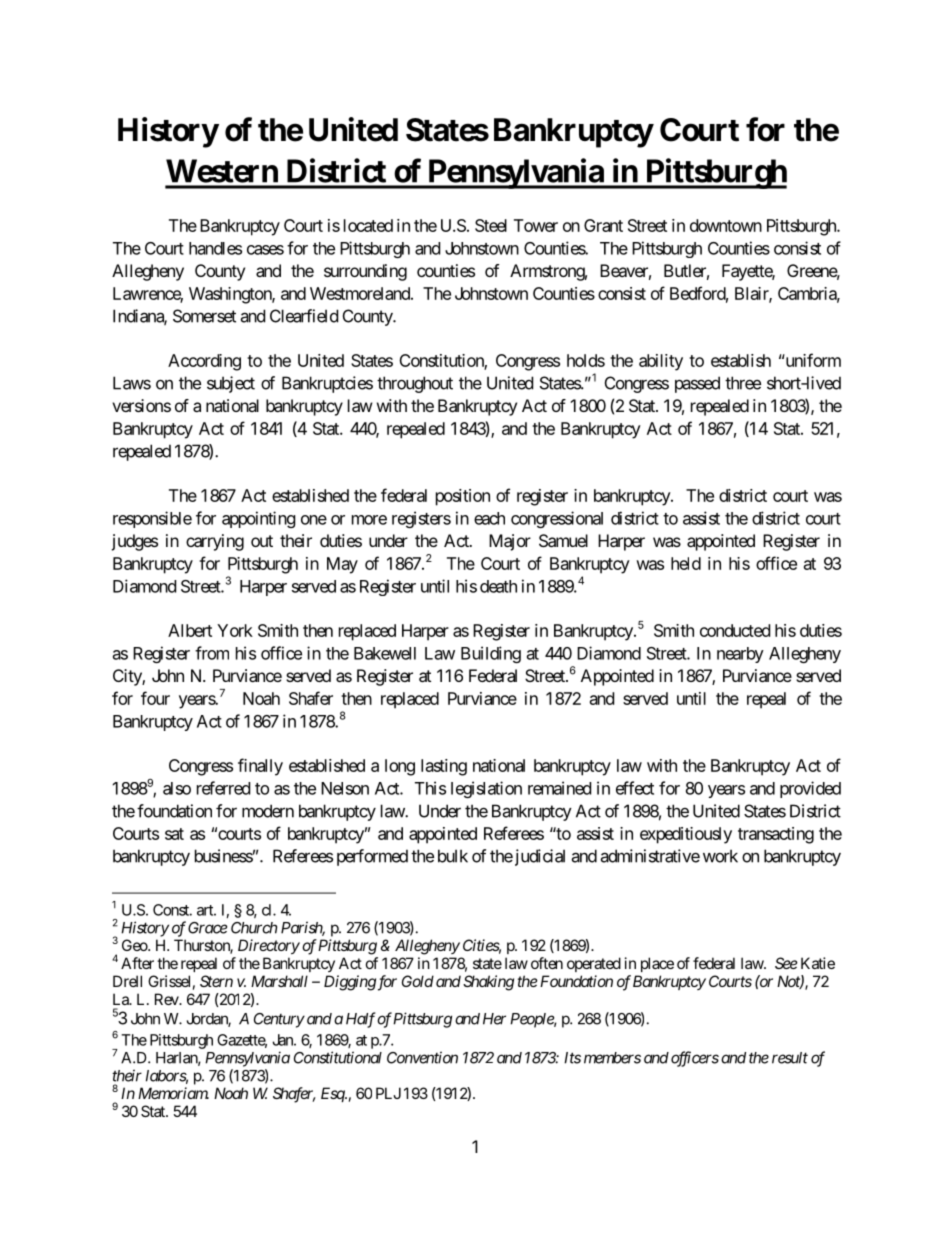 The image size is (952, 1233). What do you see at coordinates (212, 653) in the screenshot?
I see `from` at bounding box center [212, 653].
